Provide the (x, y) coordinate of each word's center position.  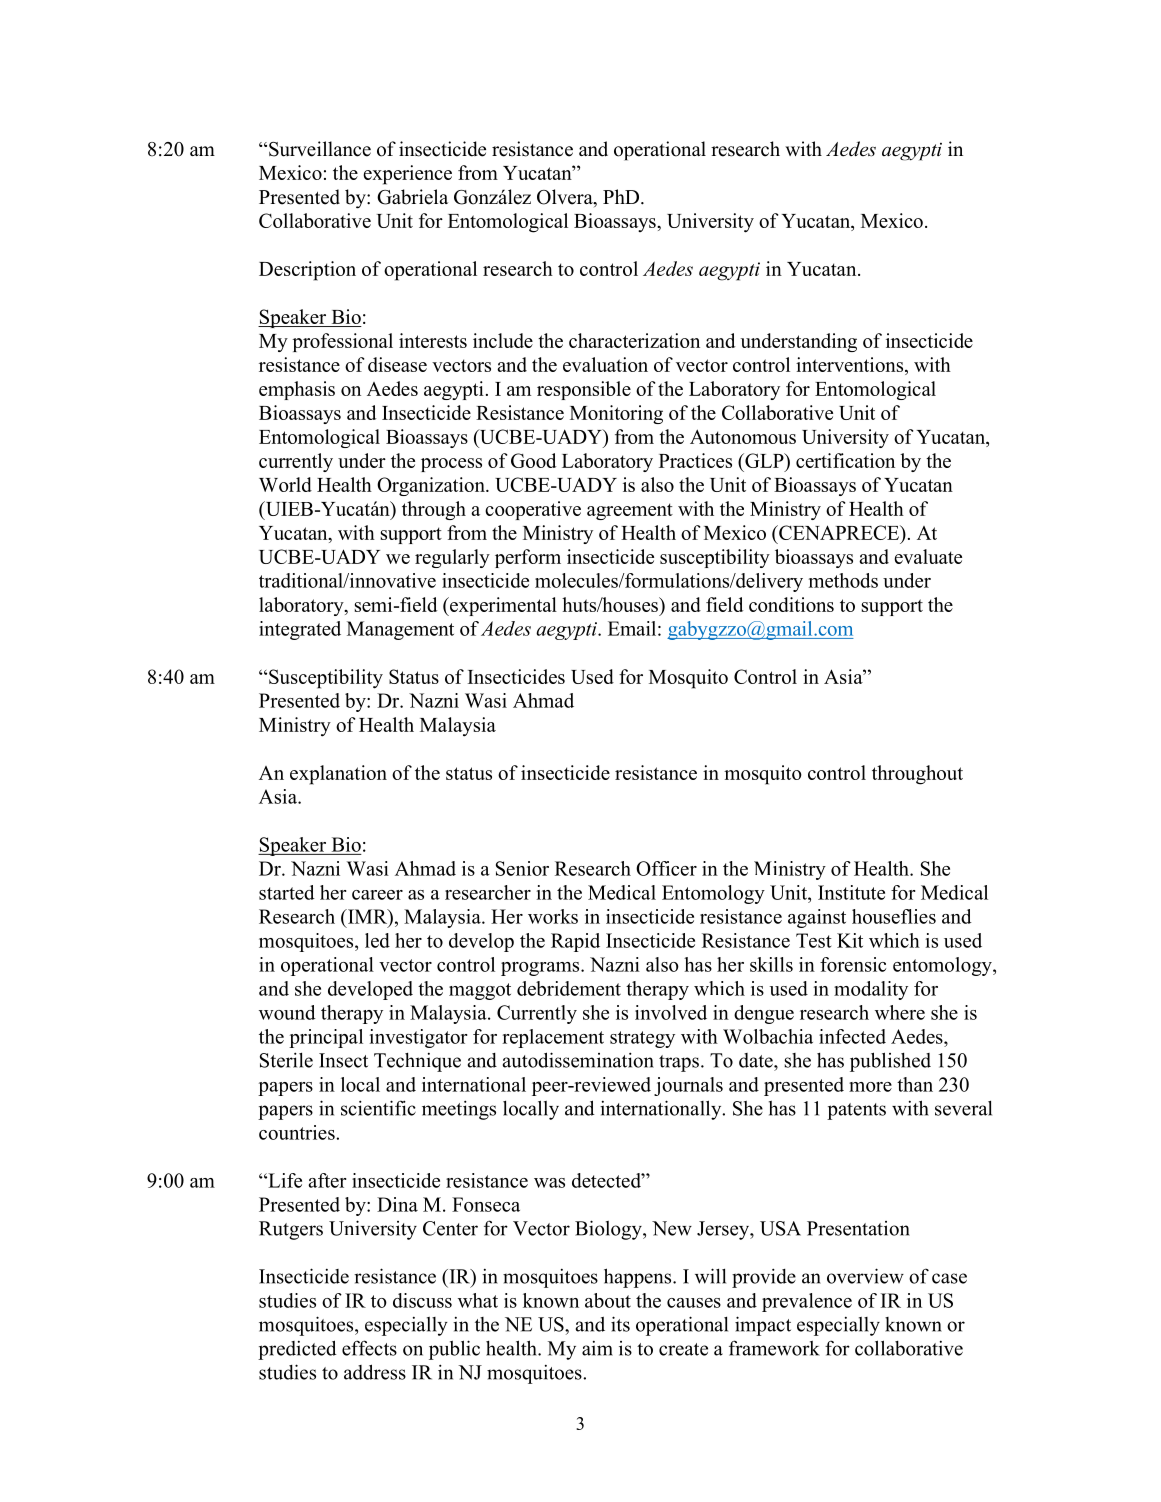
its (620, 1324)
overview (865, 1276)
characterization (634, 340)
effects (369, 1348)
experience (407, 175)
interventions (851, 366)
